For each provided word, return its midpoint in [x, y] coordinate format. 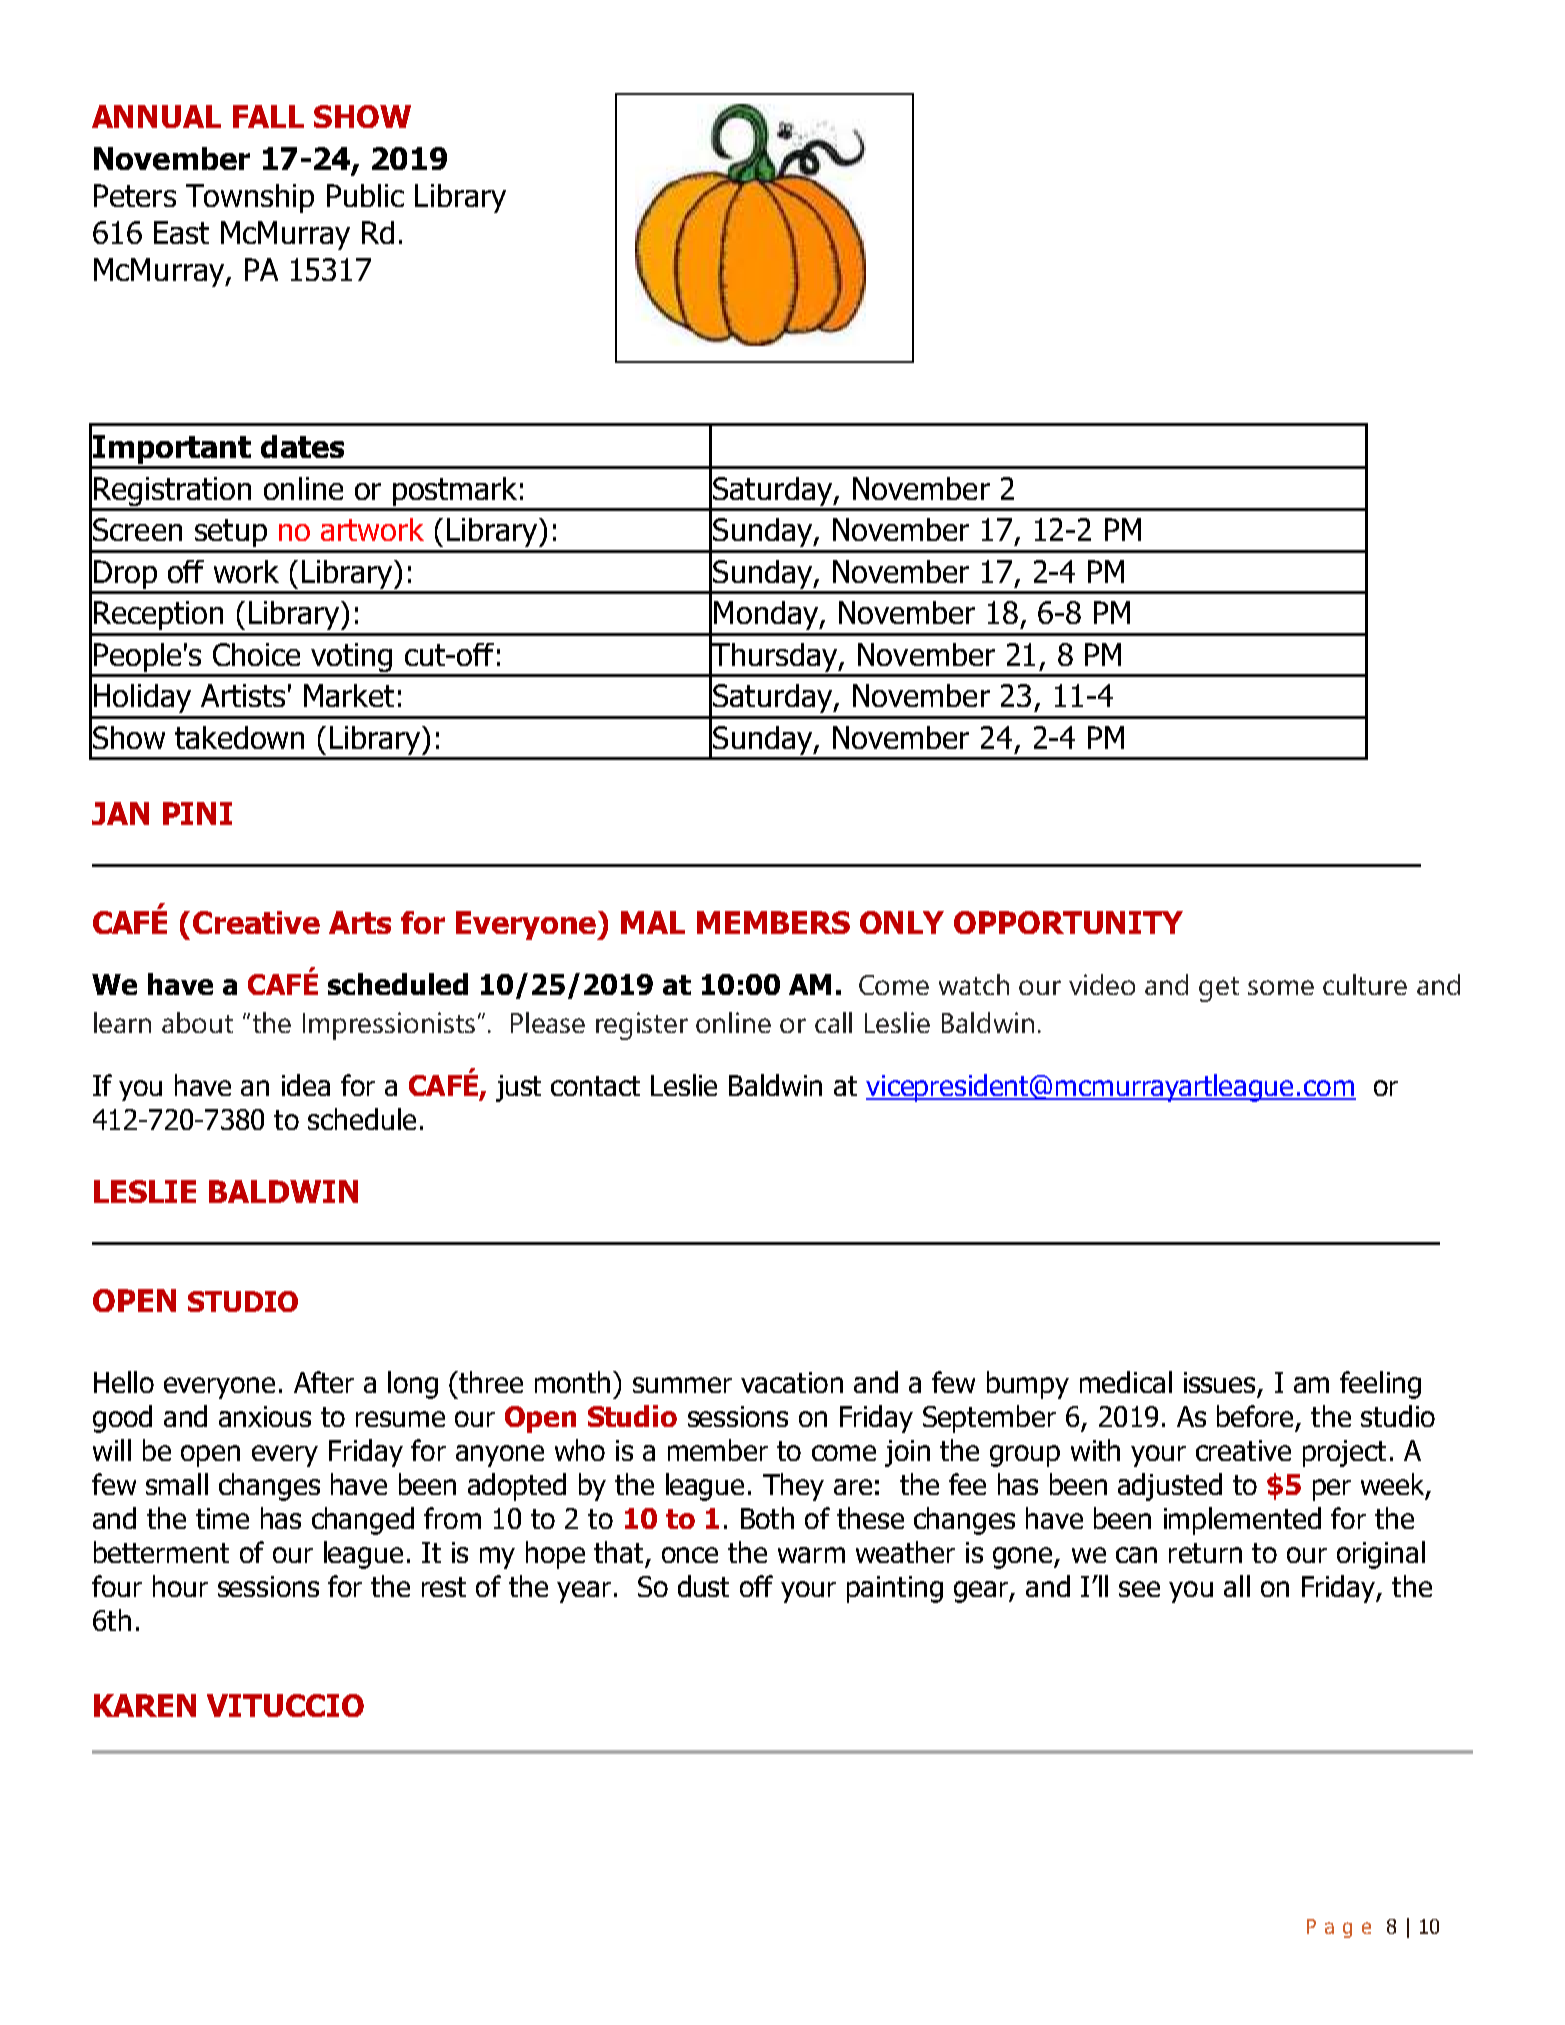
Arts [360, 922]
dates [302, 446]
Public [365, 195]
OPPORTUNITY [1068, 922]
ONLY [902, 922]
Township [250, 198]
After [324, 1382]
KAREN [145, 1705]
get [1219, 989]
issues [1219, 1382]
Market [349, 695]
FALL [268, 116]
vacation [792, 1382]
